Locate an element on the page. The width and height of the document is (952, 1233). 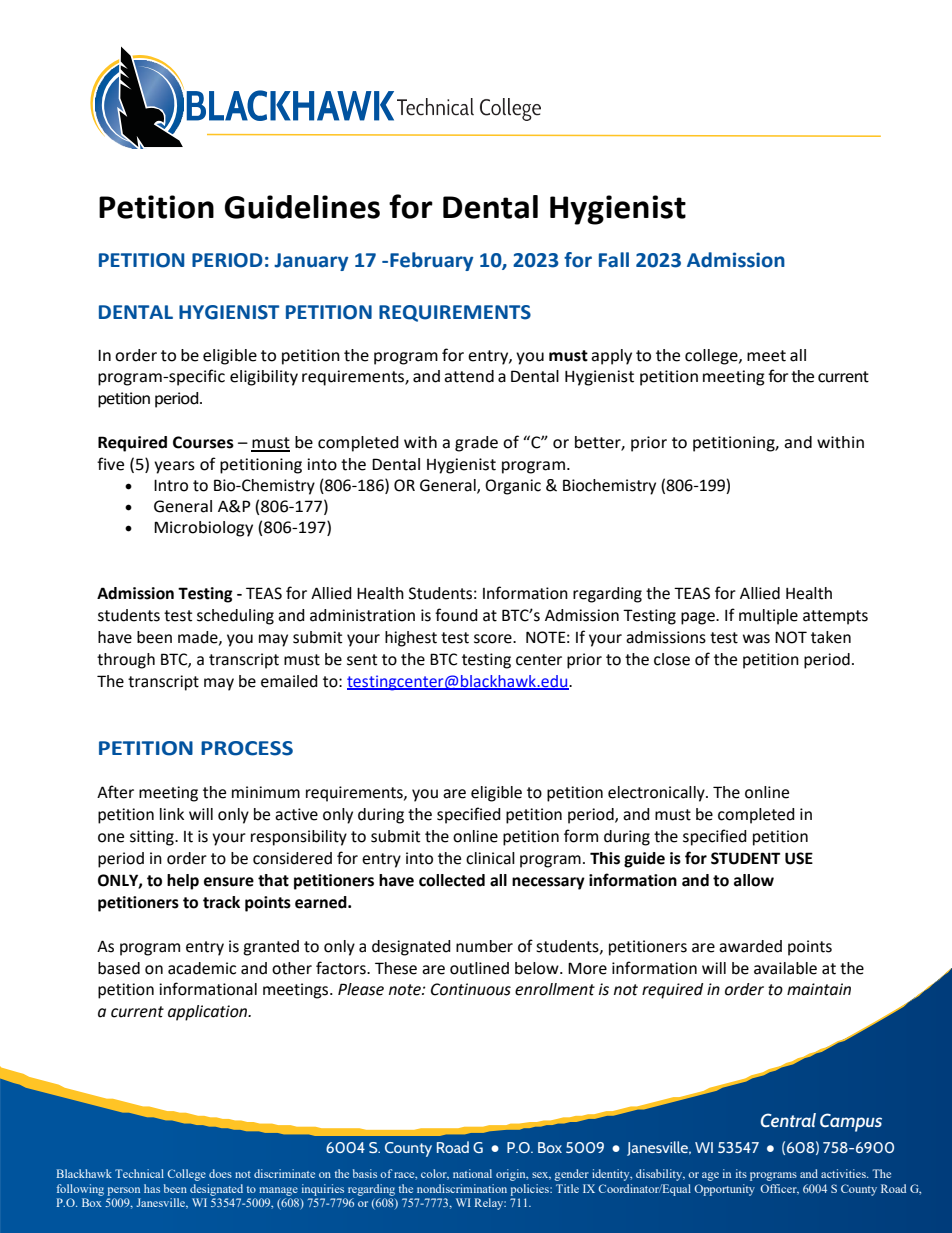
electronically is located at coordinates (657, 794).
